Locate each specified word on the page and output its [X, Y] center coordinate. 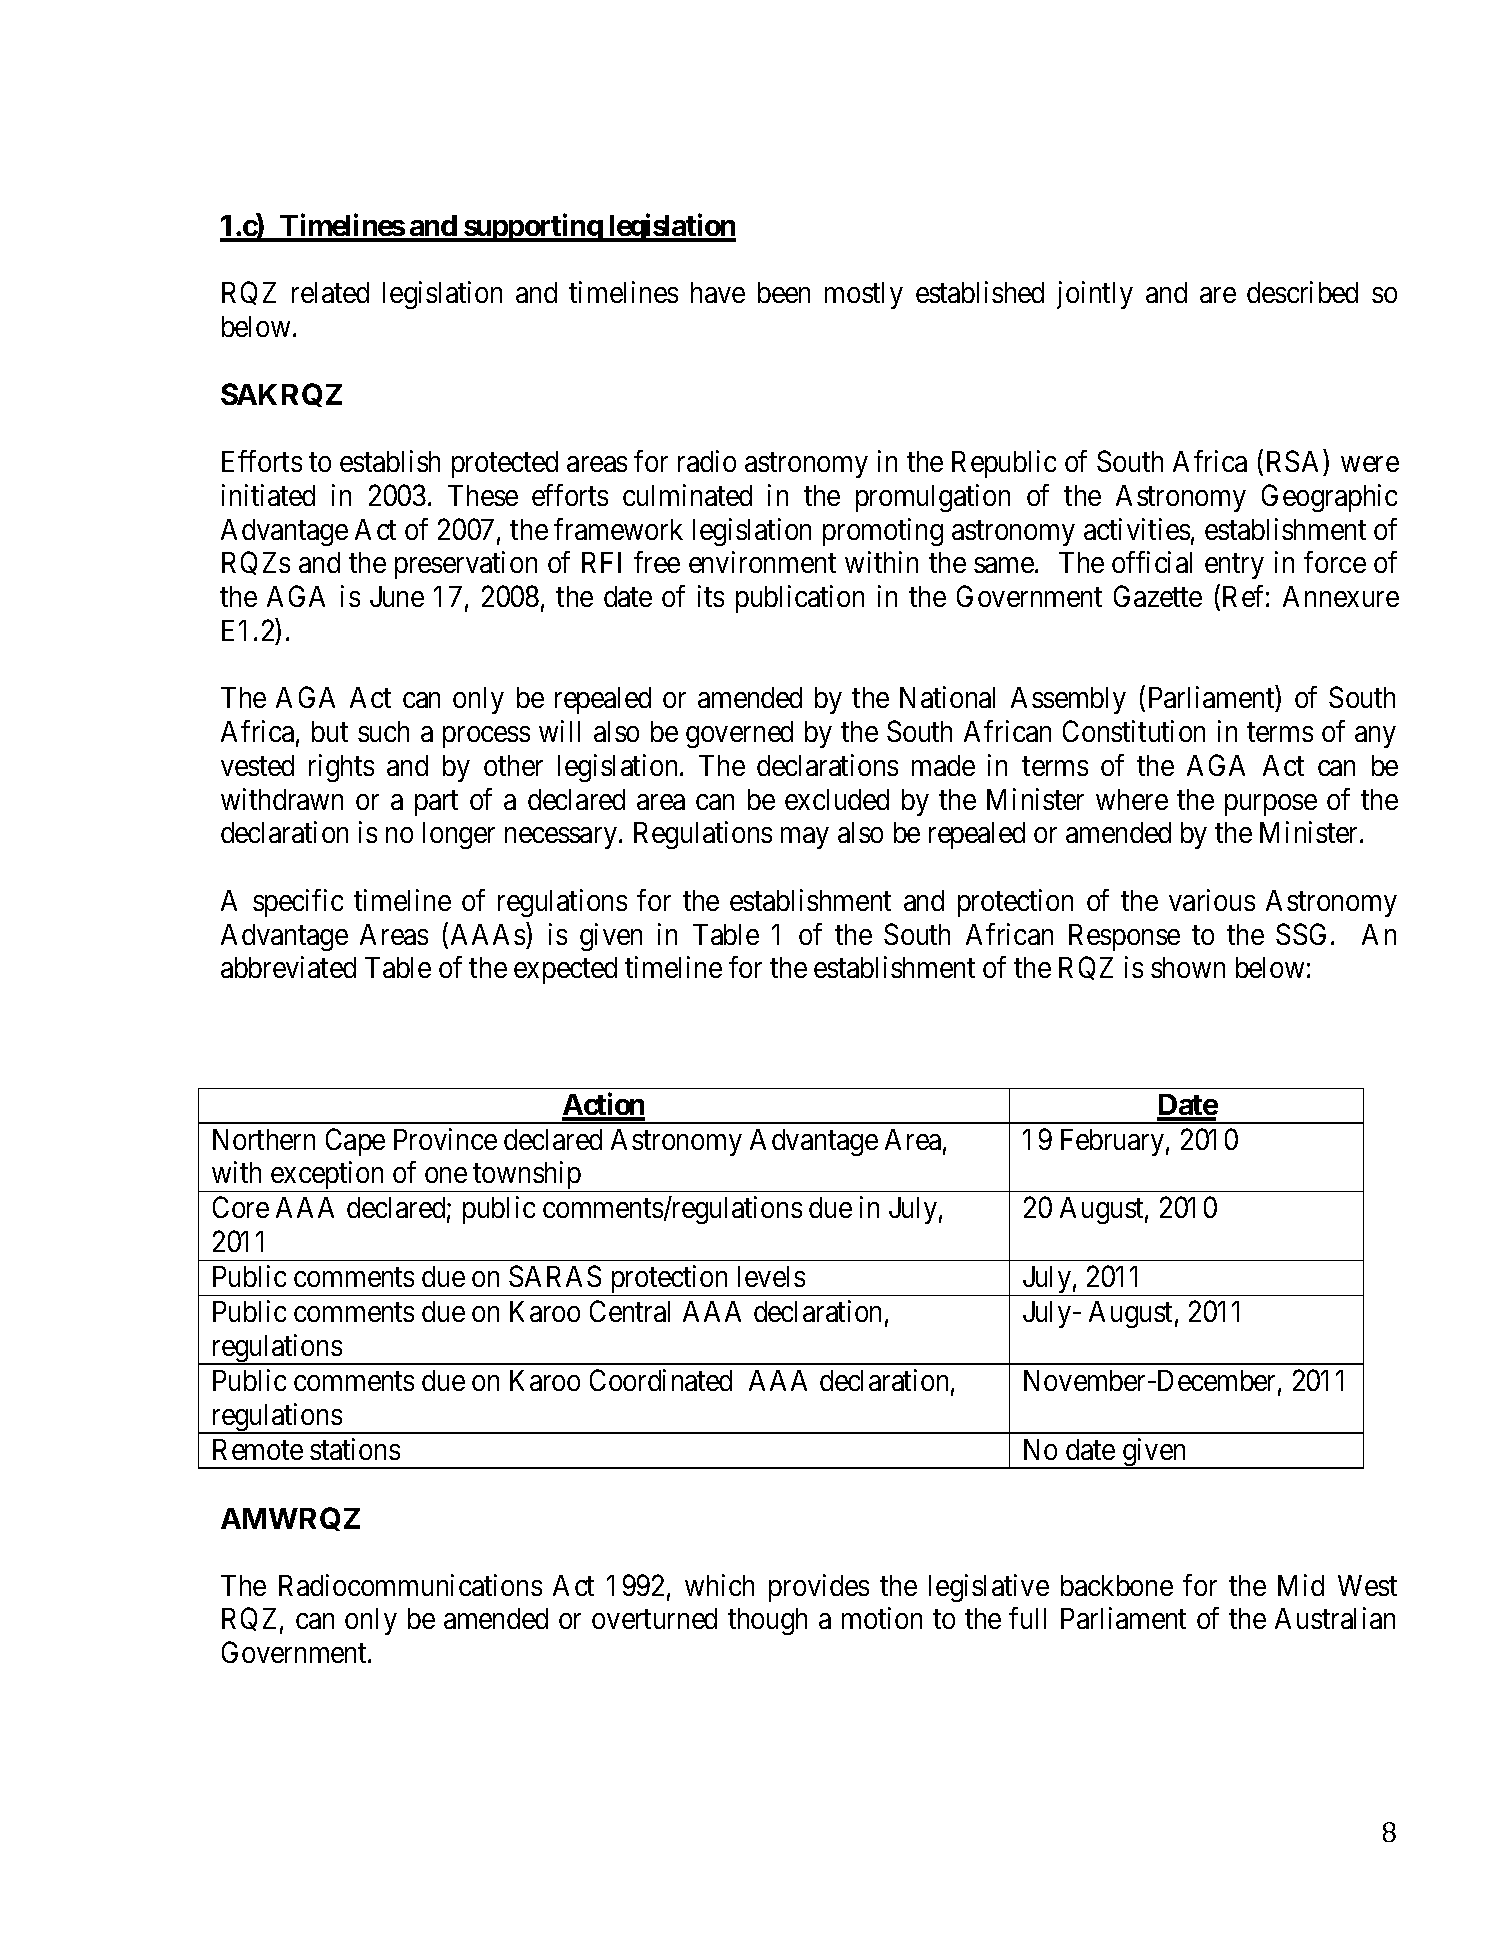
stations [355, 1449]
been [784, 292]
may [804, 838]
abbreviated [288, 967]
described [1302, 292]
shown [1188, 967]
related [330, 292]
